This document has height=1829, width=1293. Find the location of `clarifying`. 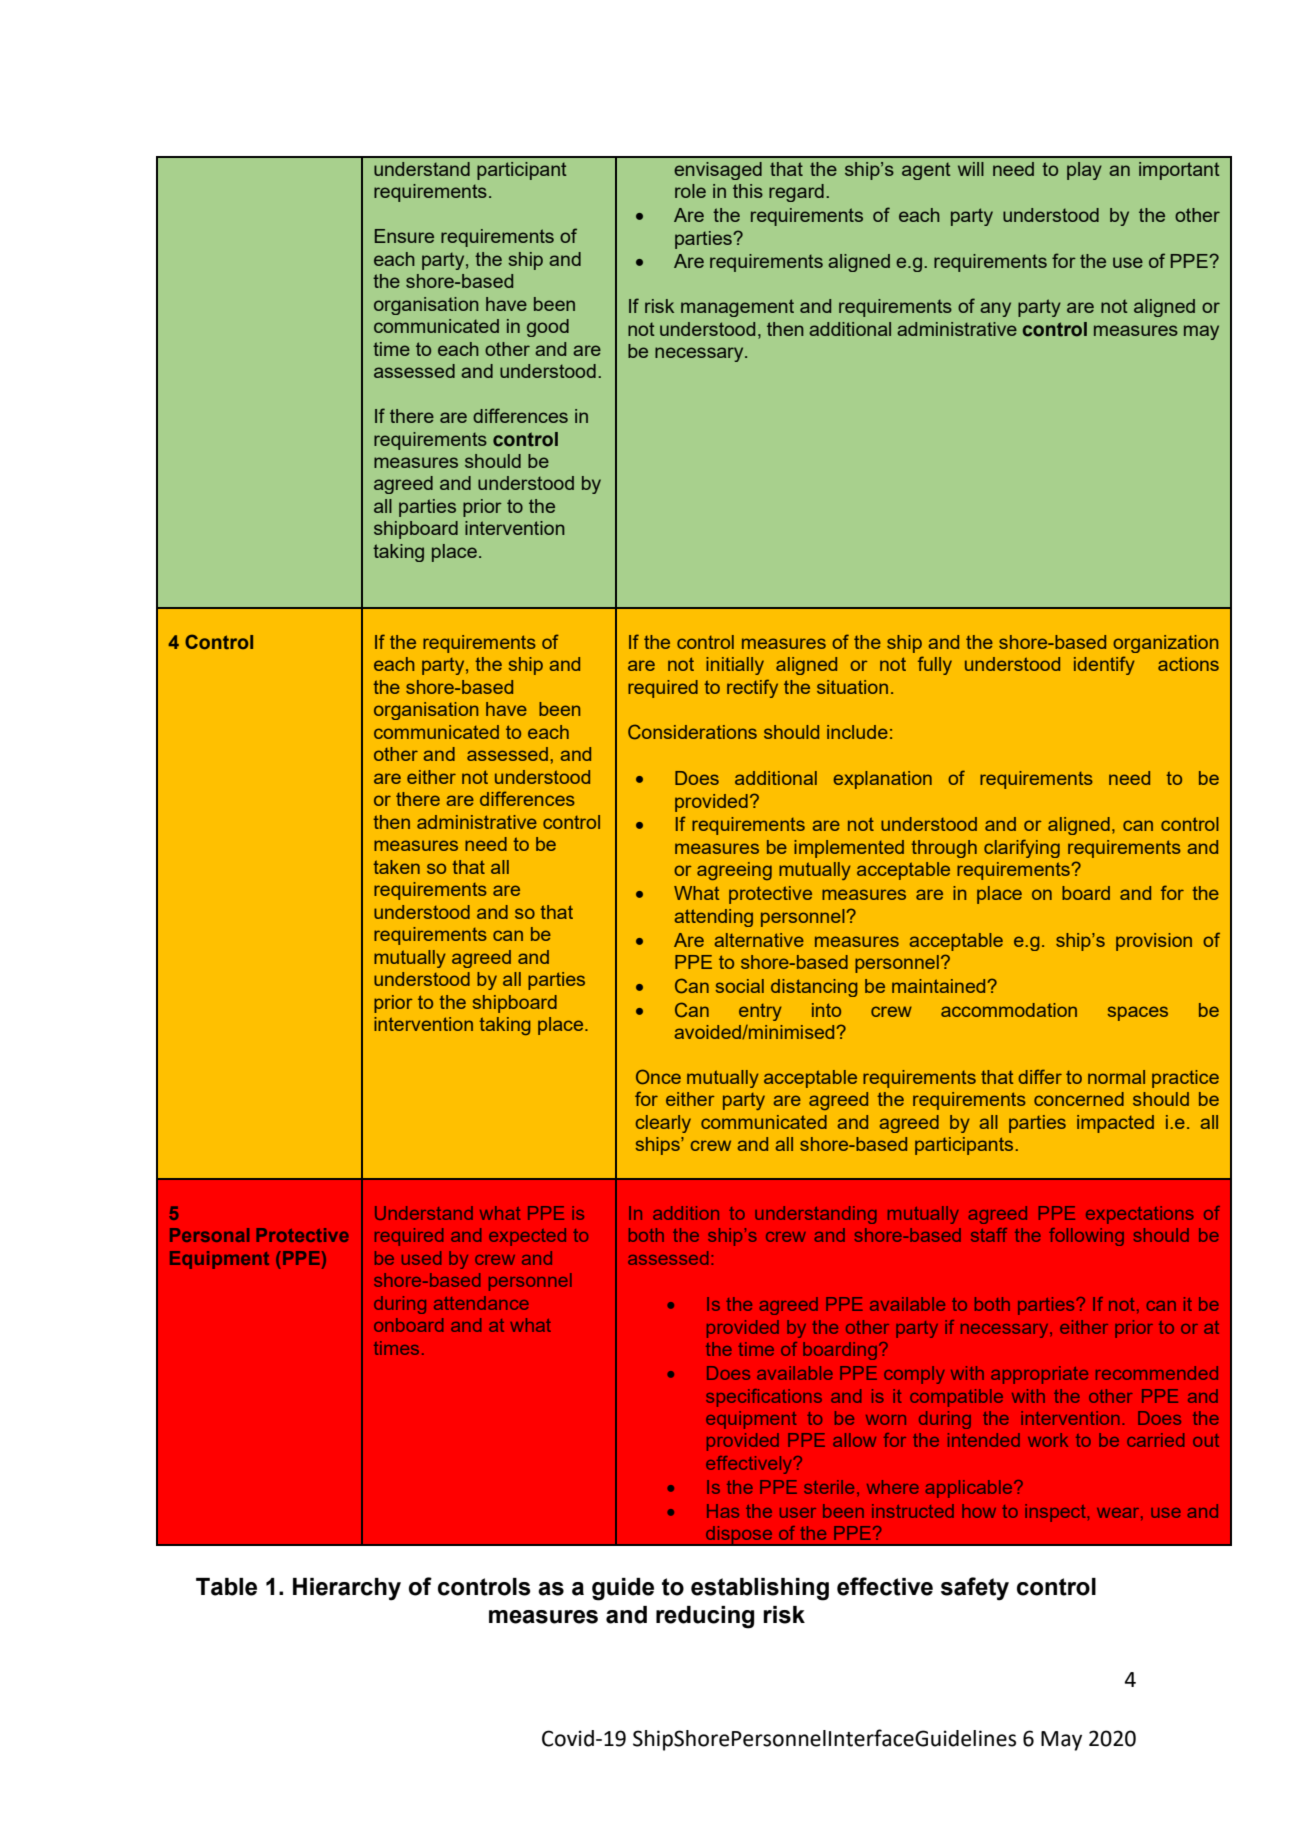

clarifying is located at coordinates (1022, 848).
